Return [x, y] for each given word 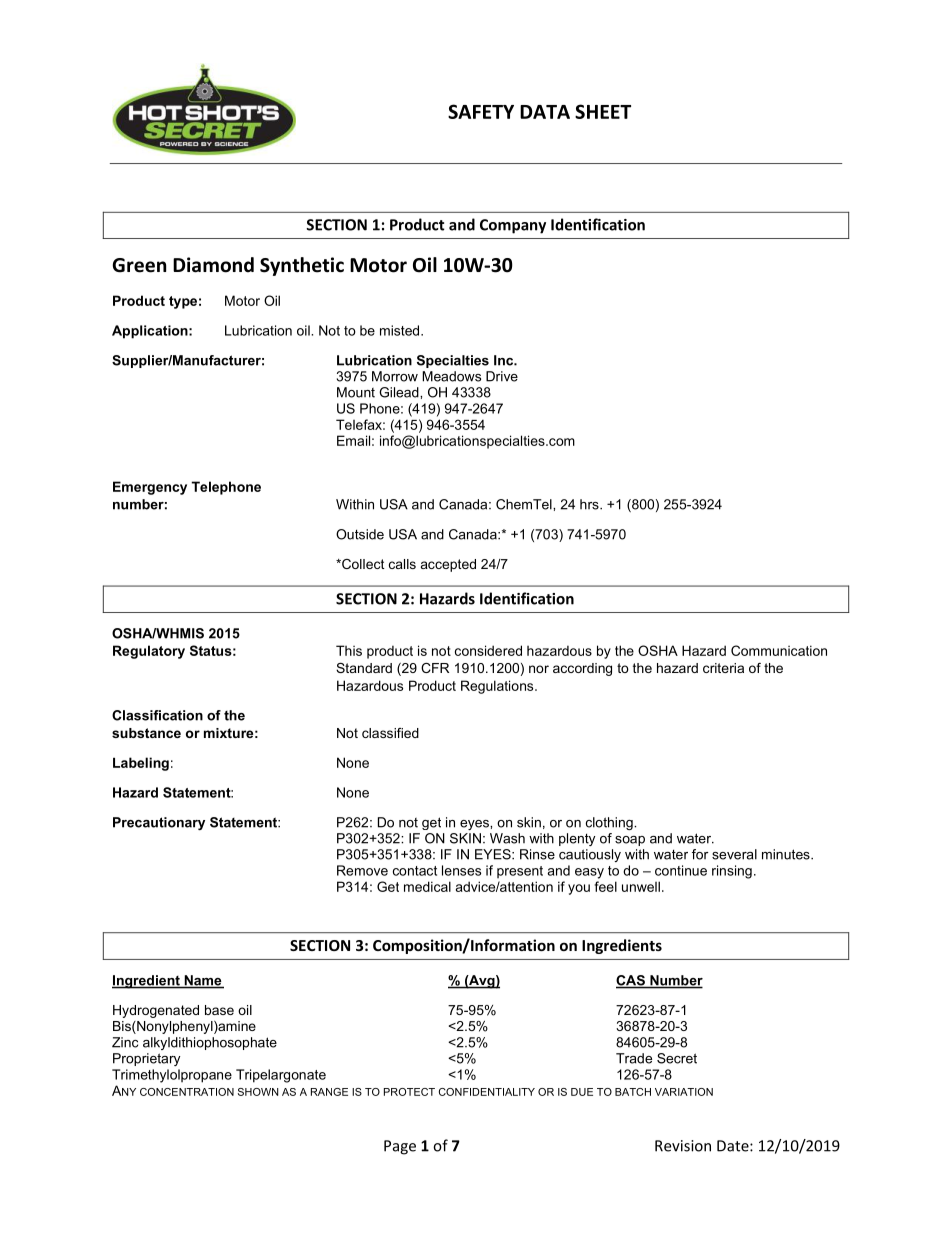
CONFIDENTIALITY [487, 1092]
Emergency [150, 488]
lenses [461, 870]
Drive [502, 376]
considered [488, 650]
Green [139, 265]
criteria [723, 668]
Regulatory [149, 652]
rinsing [732, 872]
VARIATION [684, 1092]
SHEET [603, 111]
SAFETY [481, 111]
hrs [590, 504]
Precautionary [159, 823]
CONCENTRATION [187, 1092]
